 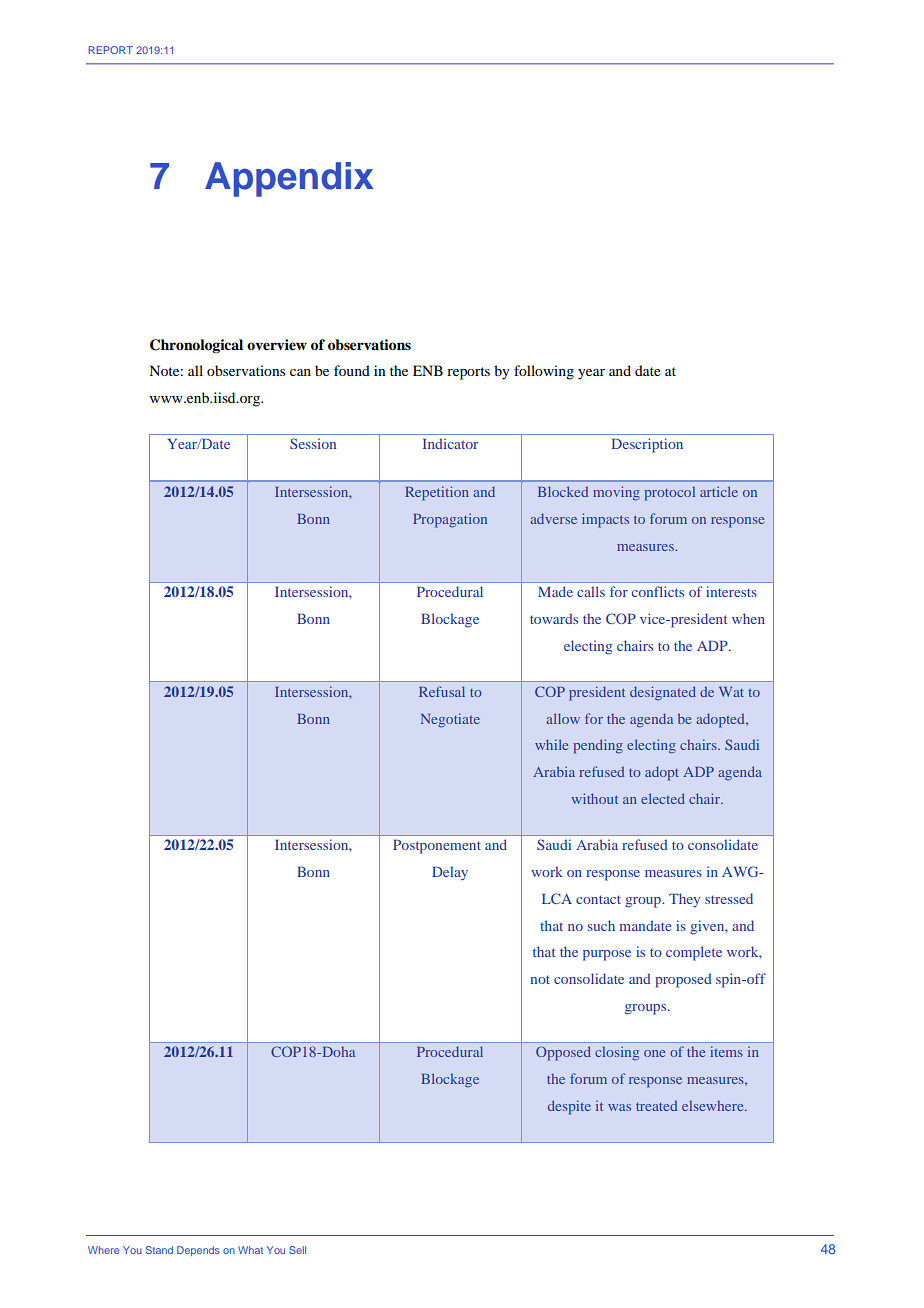 I want to click on Indicator, so click(x=450, y=443).
